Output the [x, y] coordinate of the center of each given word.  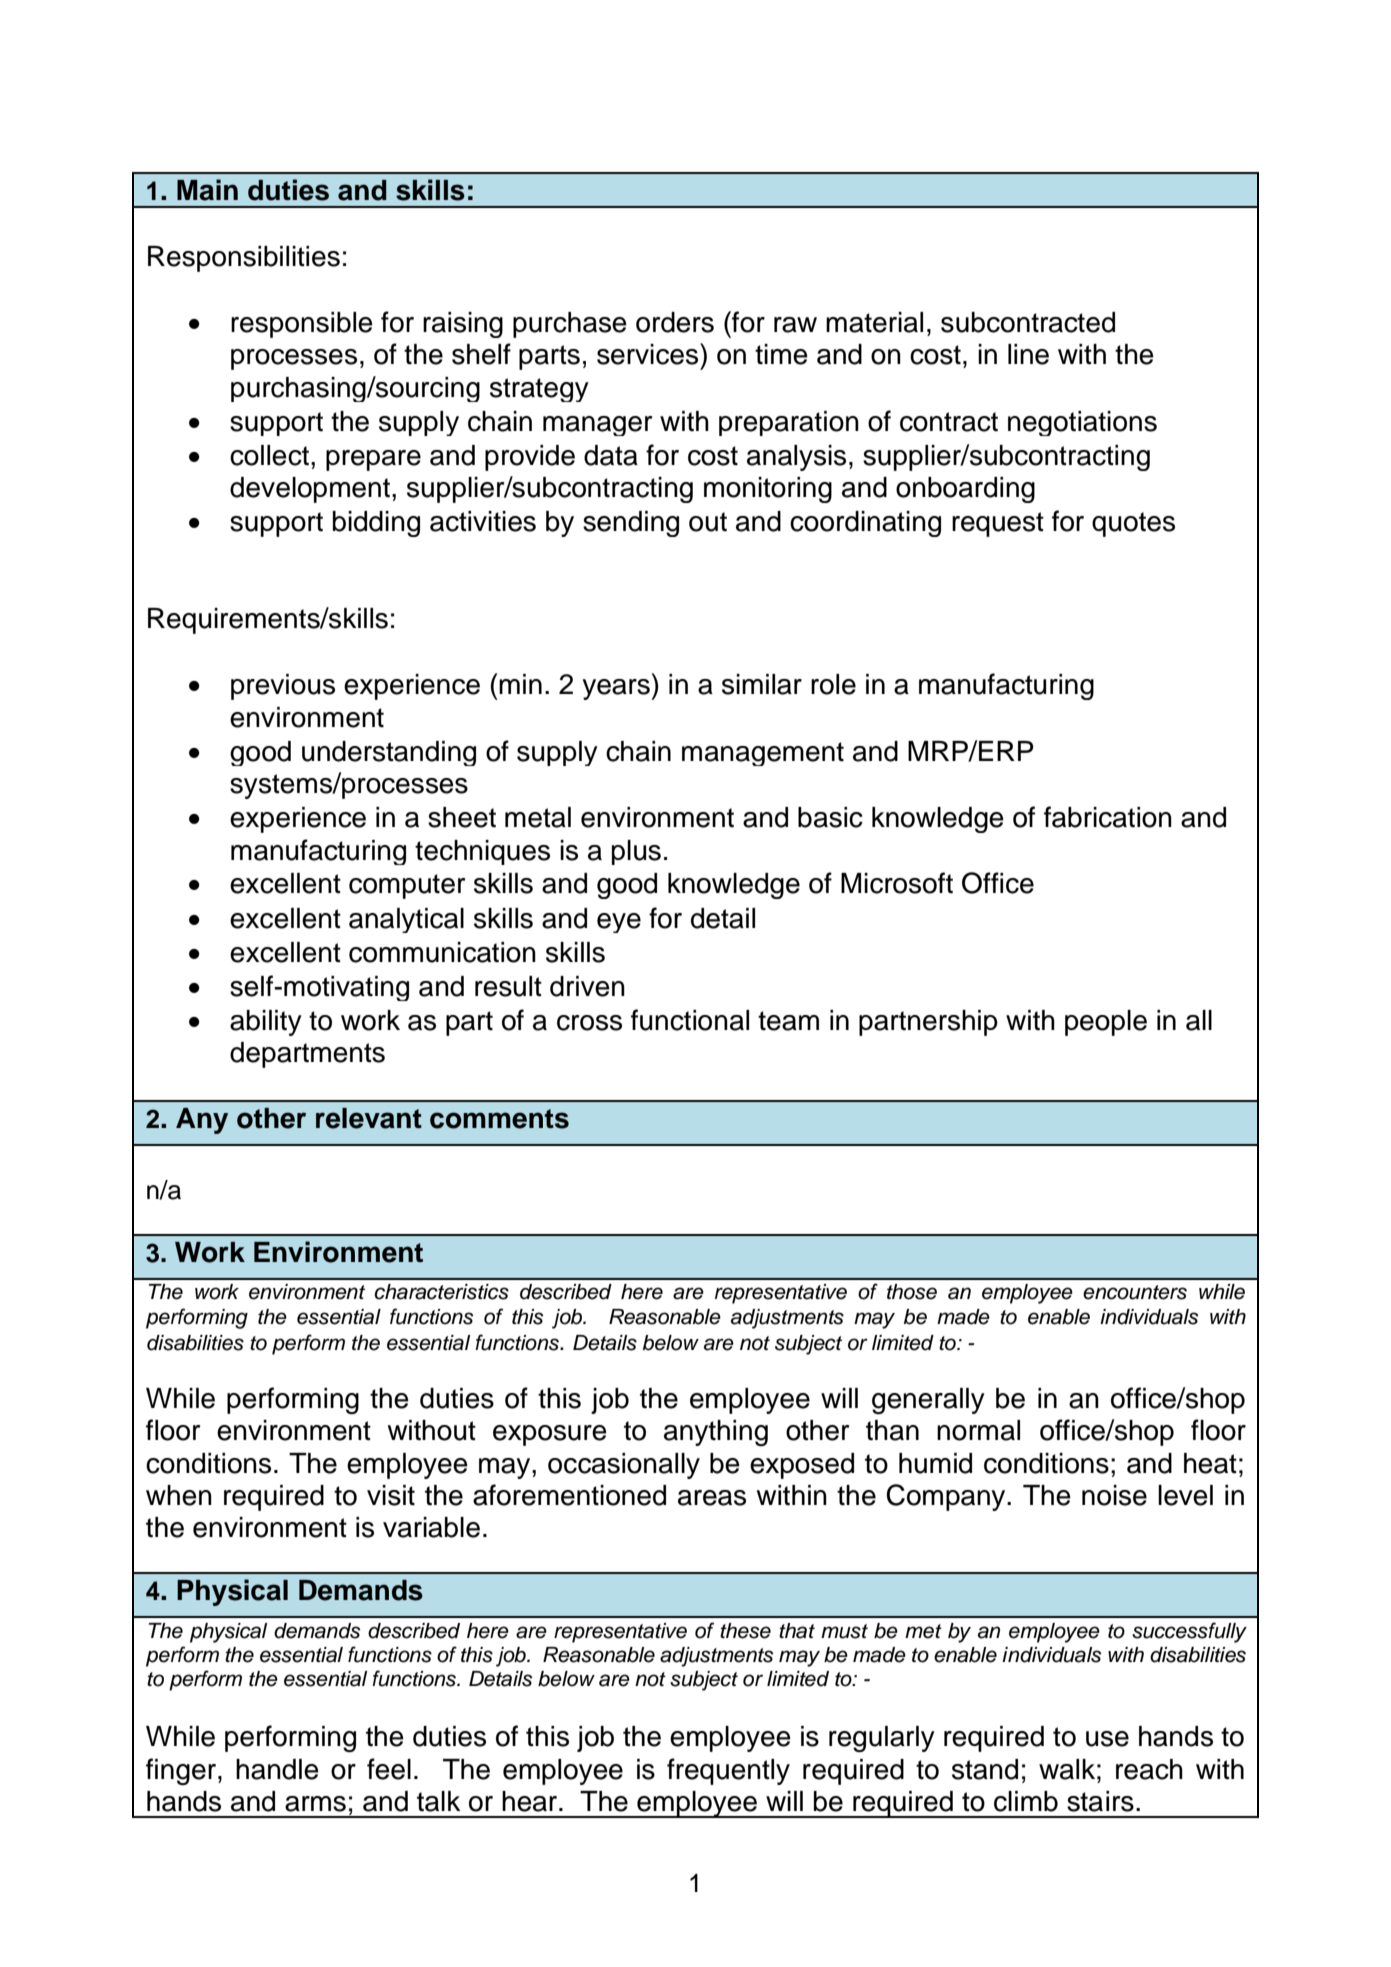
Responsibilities [244, 259]
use [1107, 1739]
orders [675, 322]
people [1106, 1023]
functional [690, 1020]
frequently [728, 1771]
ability [266, 1023]
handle [277, 1769]
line [1028, 354]
